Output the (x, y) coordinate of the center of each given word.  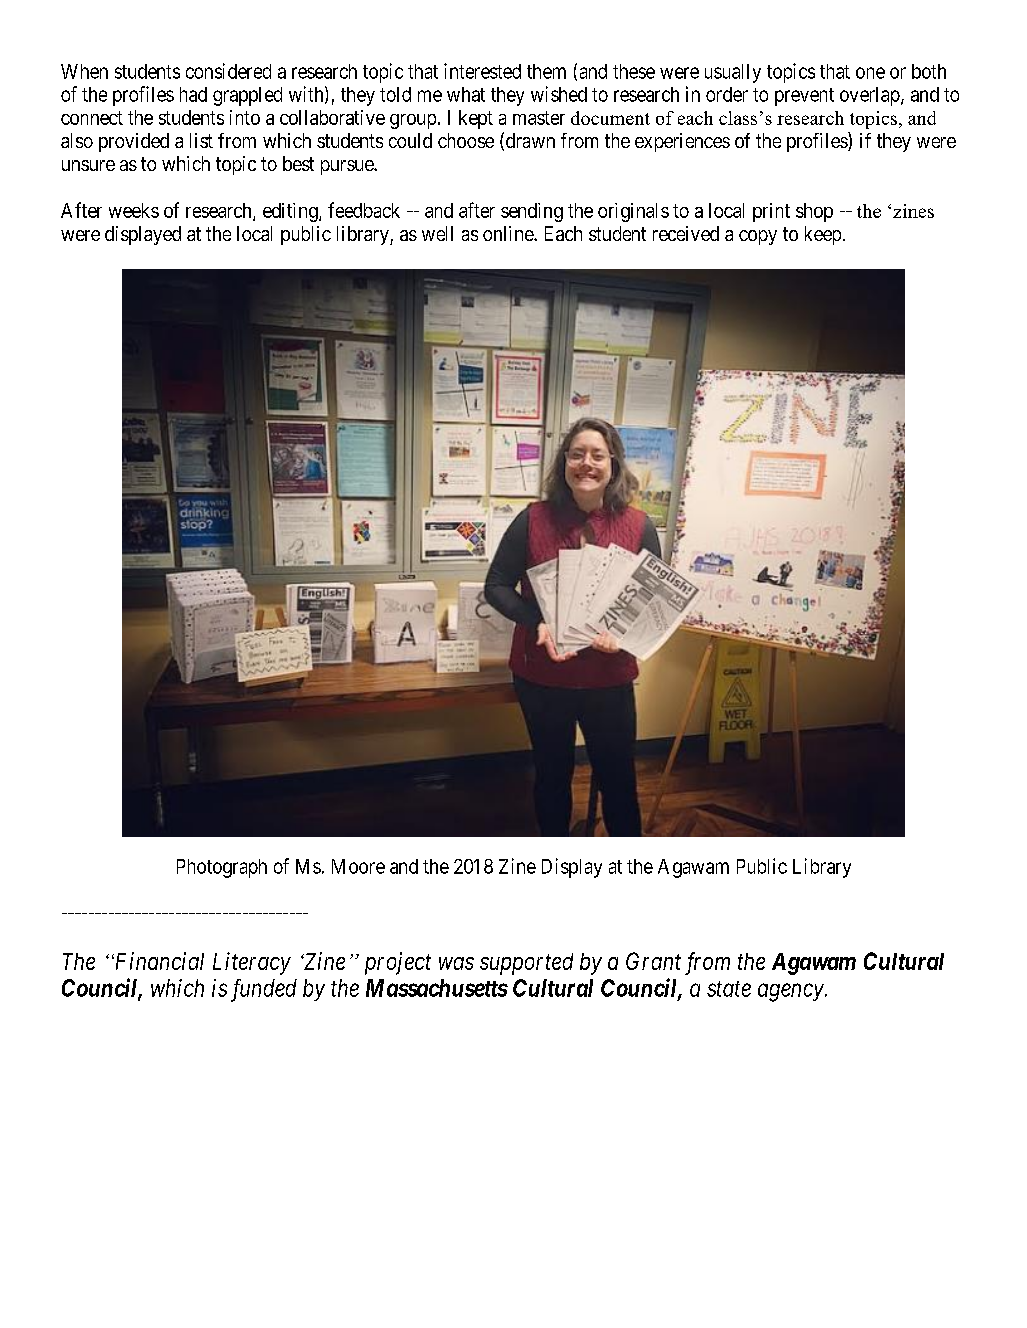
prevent (804, 97)
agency (792, 993)
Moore (358, 866)
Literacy (252, 963)
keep (823, 235)
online (509, 233)
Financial (158, 961)
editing (291, 212)
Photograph (222, 868)
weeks (134, 210)
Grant (653, 961)
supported (526, 964)
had (193, 94)
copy (758, 237)
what (466, 94)
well (437, 233)
